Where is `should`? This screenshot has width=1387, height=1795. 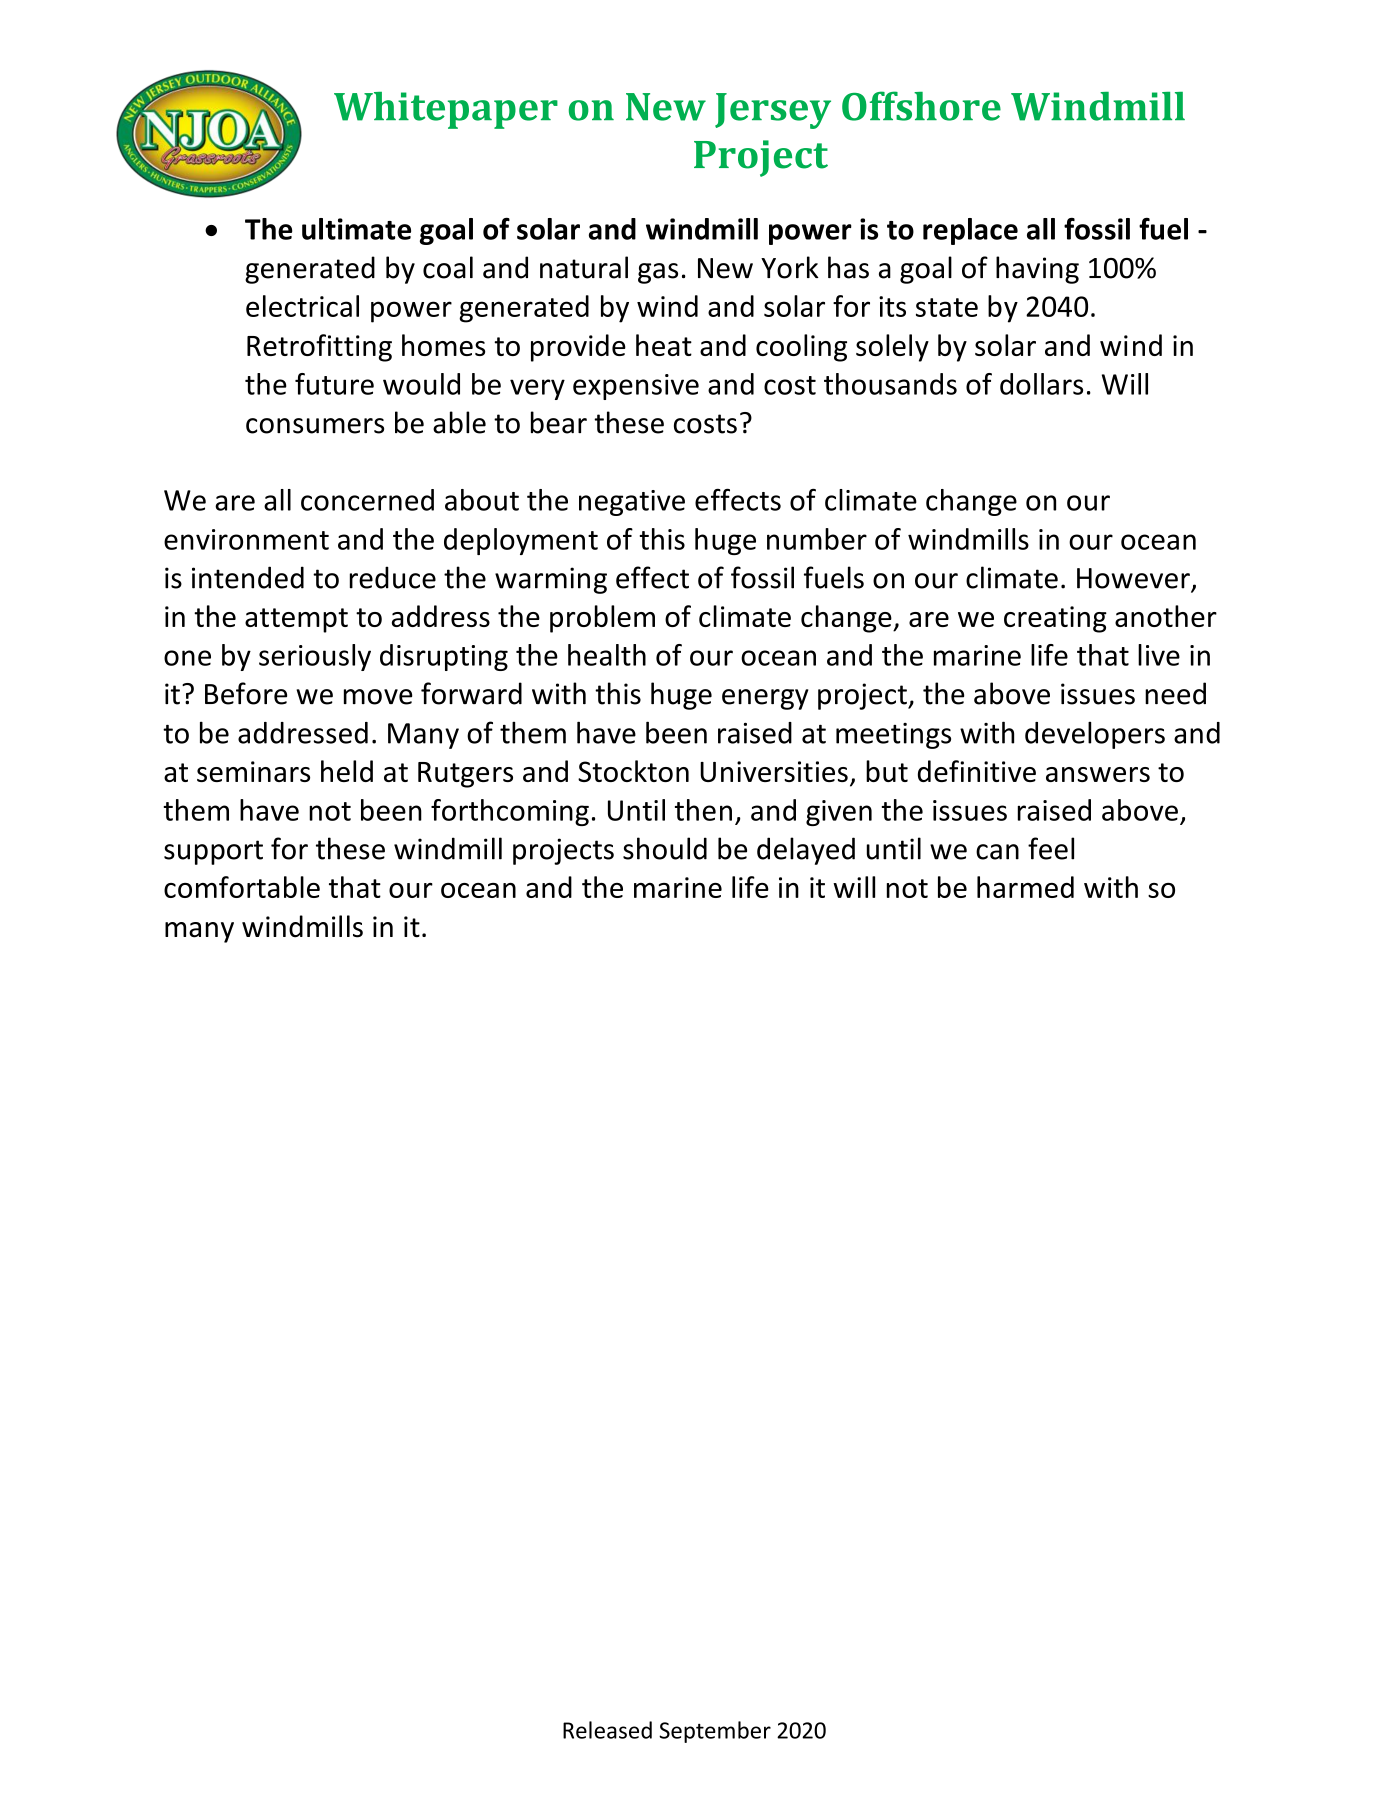
should is located at coordinates (665, 848).
